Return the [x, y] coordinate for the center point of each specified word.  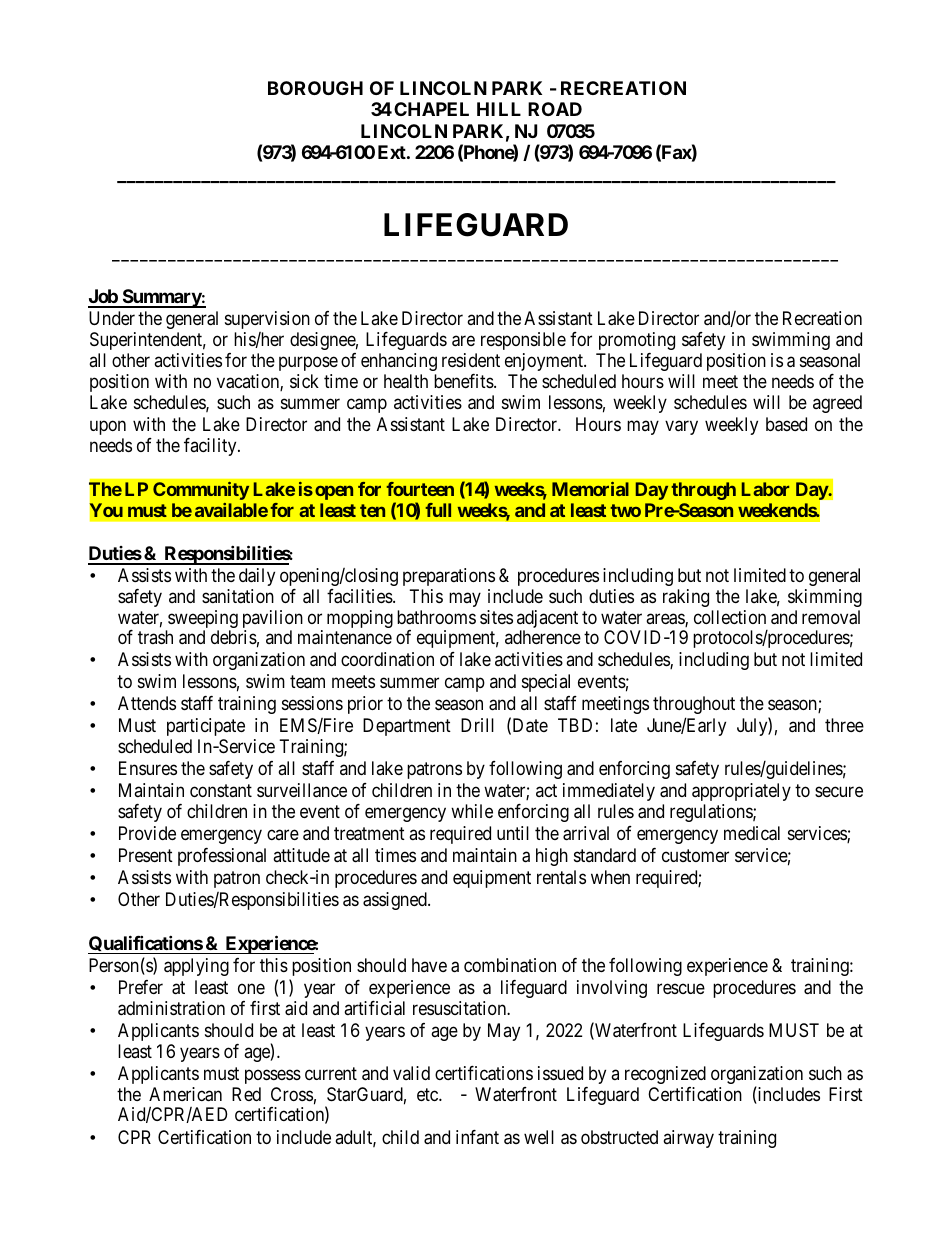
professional [222, 857]
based [786, 424]
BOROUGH [315, 88]
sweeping [202, 620]
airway [688, 1139]
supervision [267, 320]
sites [496, 617]
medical [752, 833]
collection [730, 617]
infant [477, 1137]
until [513, 833]
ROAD [555, 109]
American [185, 1094]
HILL [499, 109]
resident [471, 360]
